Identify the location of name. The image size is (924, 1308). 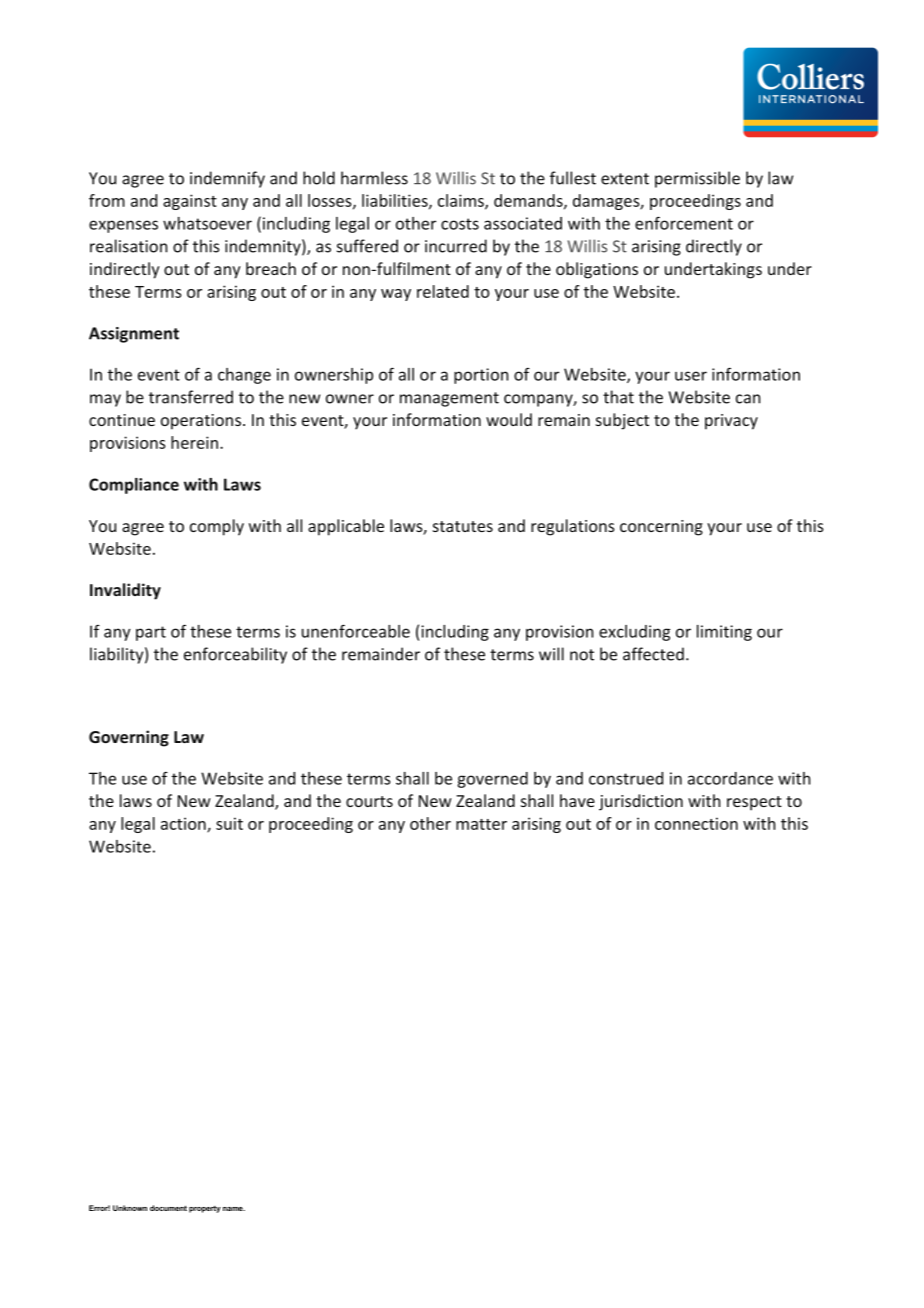
(234, 1209).
